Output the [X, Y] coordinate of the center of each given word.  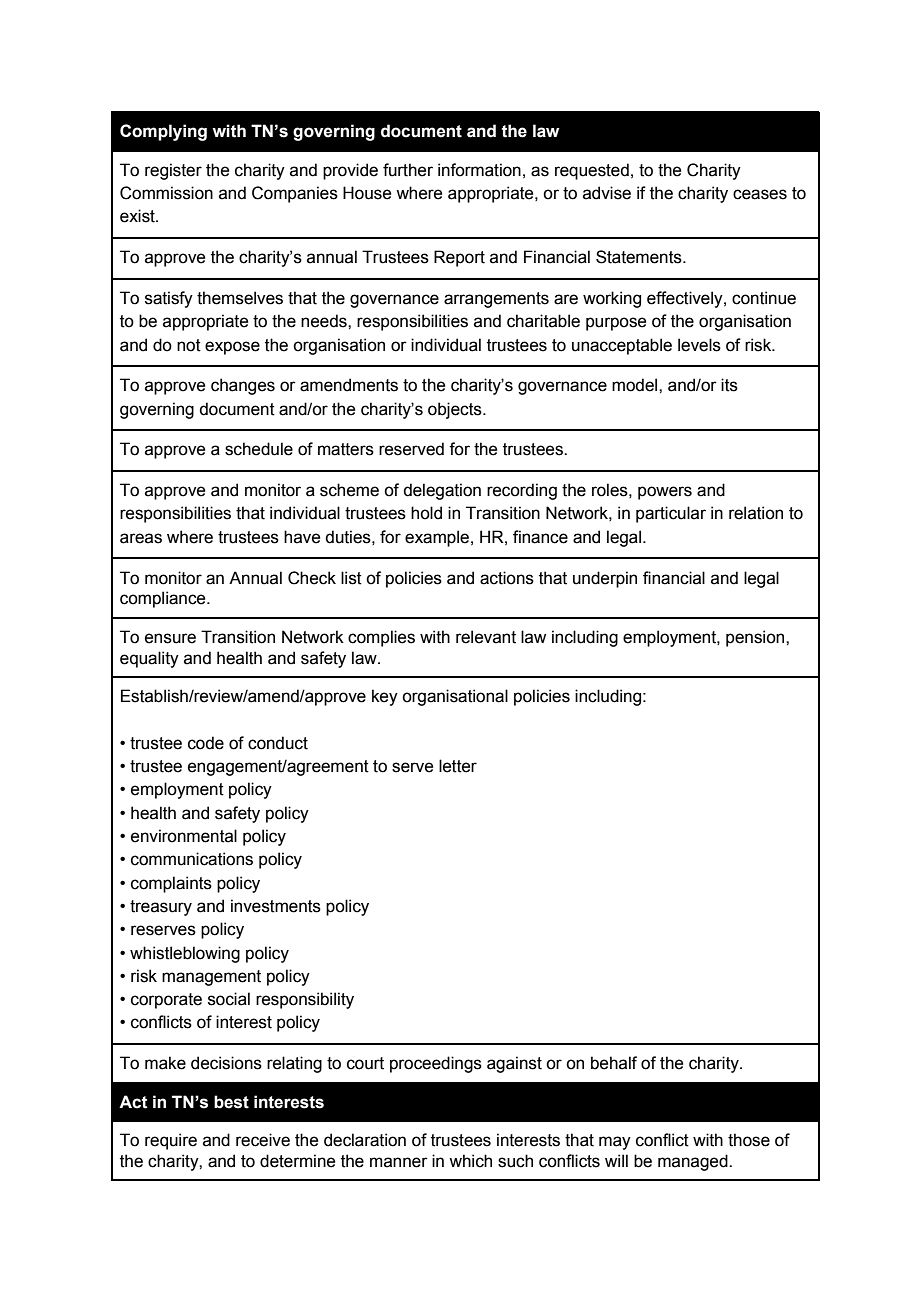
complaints [171, 884]
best [231, 1102]
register [173, 171]
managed [694, 1162]
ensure [170, 638]
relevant [486, 637]
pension [756, 638]
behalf [614, 1063]
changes [243, 386]
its [729, 385]
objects [456, 410]
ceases [760, 194]
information [479, 170]
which [470, 1161]
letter [458, 766]
